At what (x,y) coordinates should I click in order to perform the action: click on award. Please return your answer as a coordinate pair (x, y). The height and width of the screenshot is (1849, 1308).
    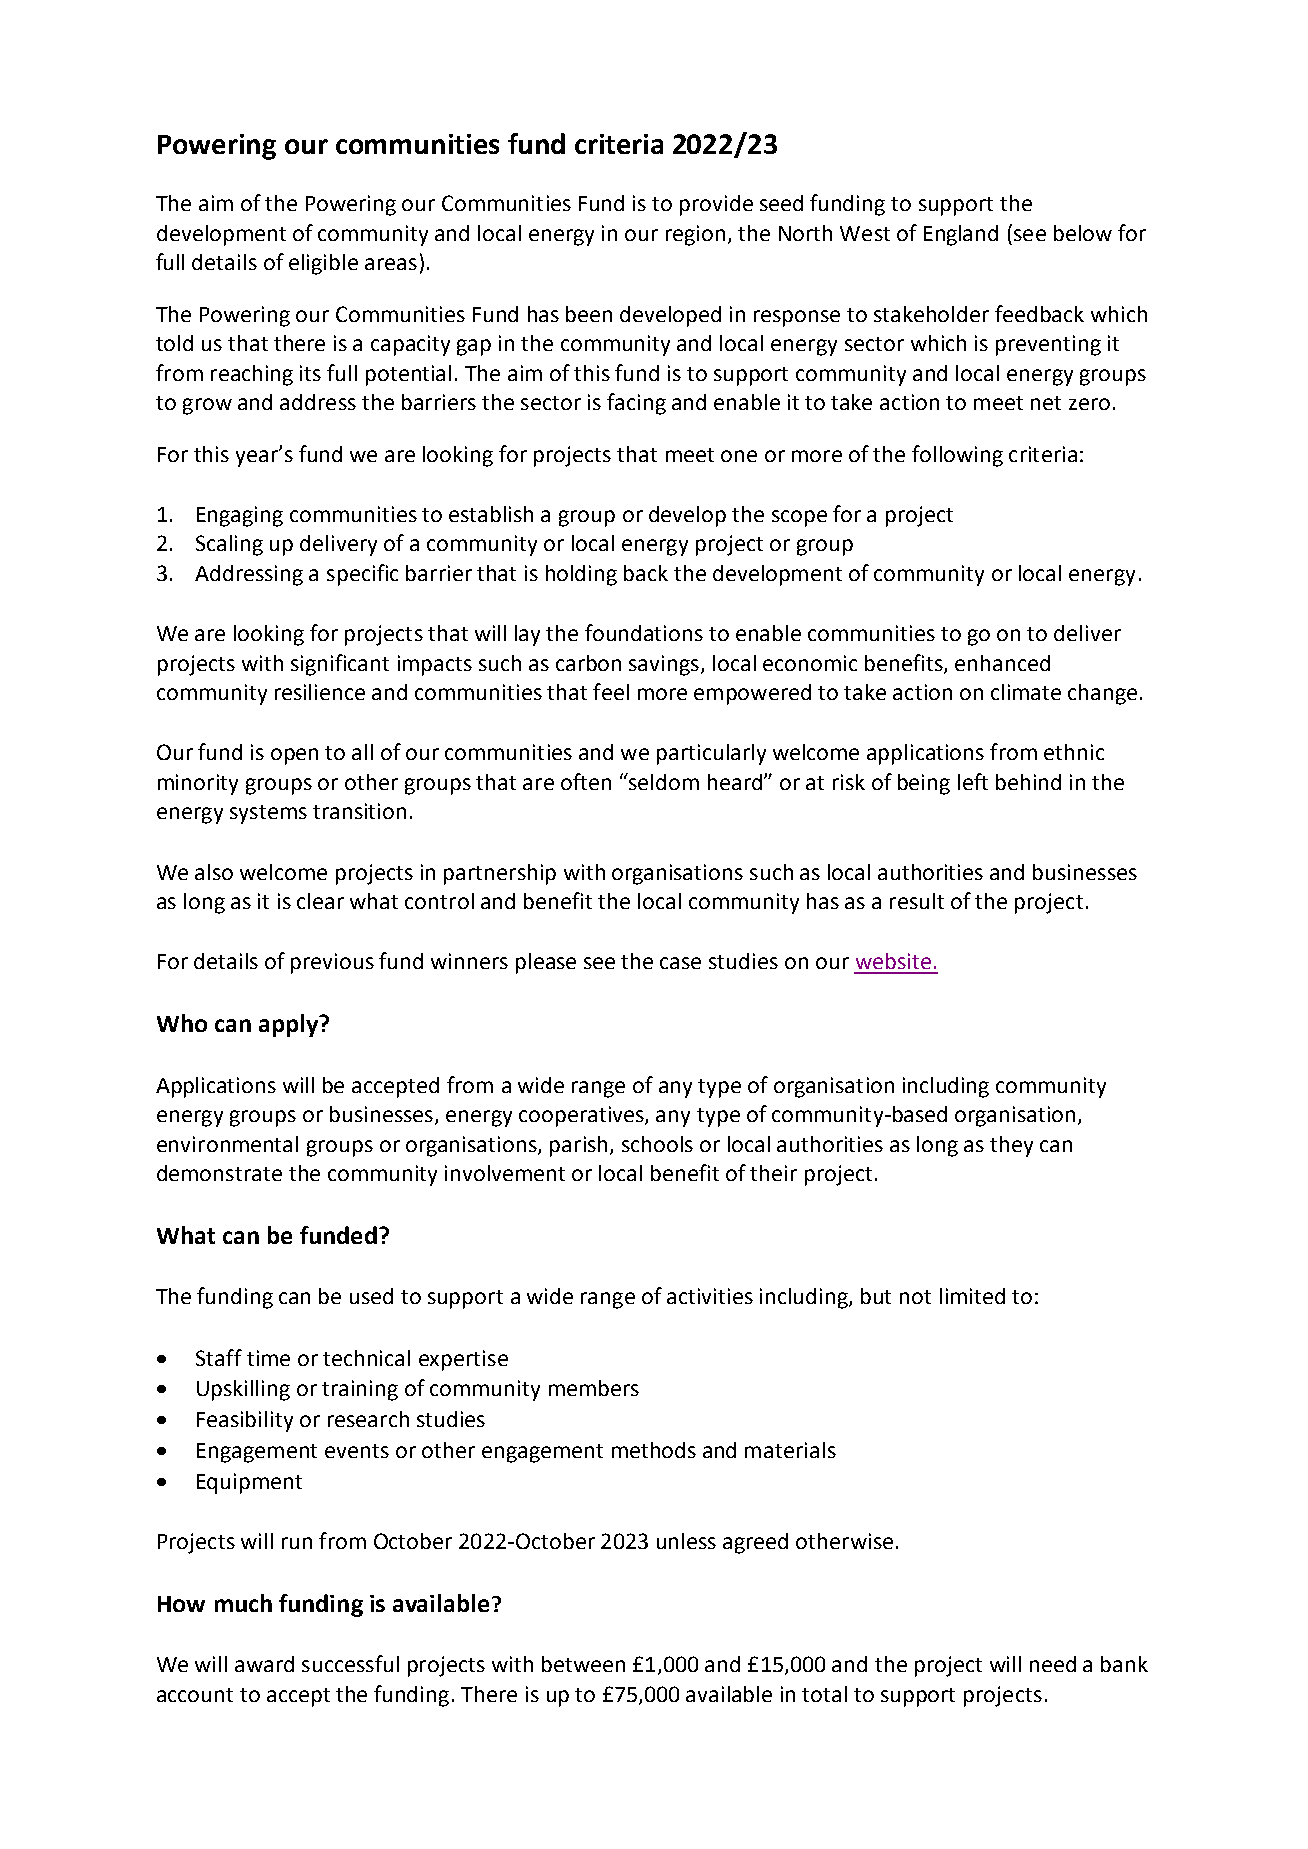
    Looking at the image, I should click on (264, 1664).
